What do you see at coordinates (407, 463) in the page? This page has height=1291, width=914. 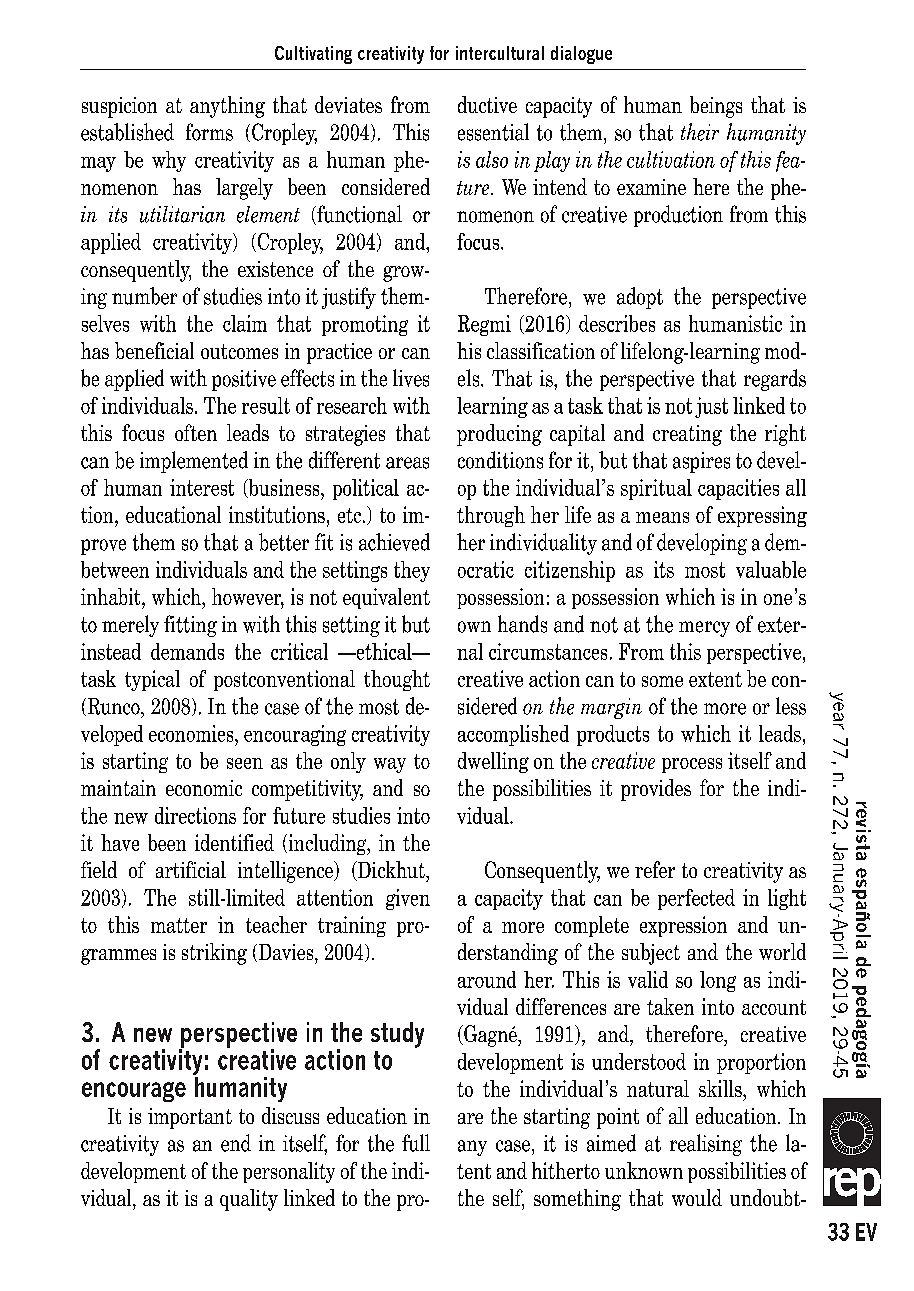 I see `areas` at bounding box center [407, 463].
